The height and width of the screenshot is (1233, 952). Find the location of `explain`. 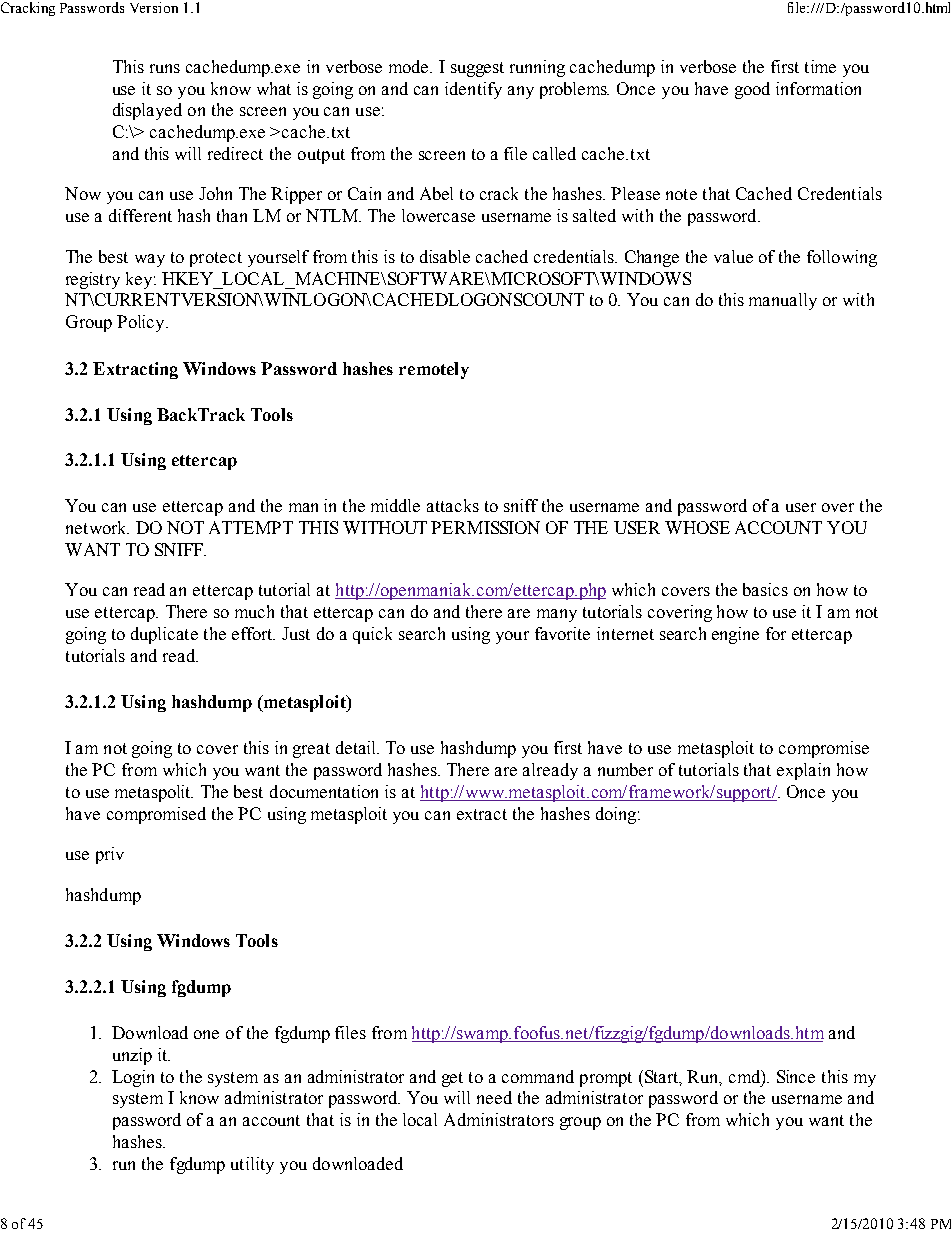

explain is located at coordinates (803, 771).
